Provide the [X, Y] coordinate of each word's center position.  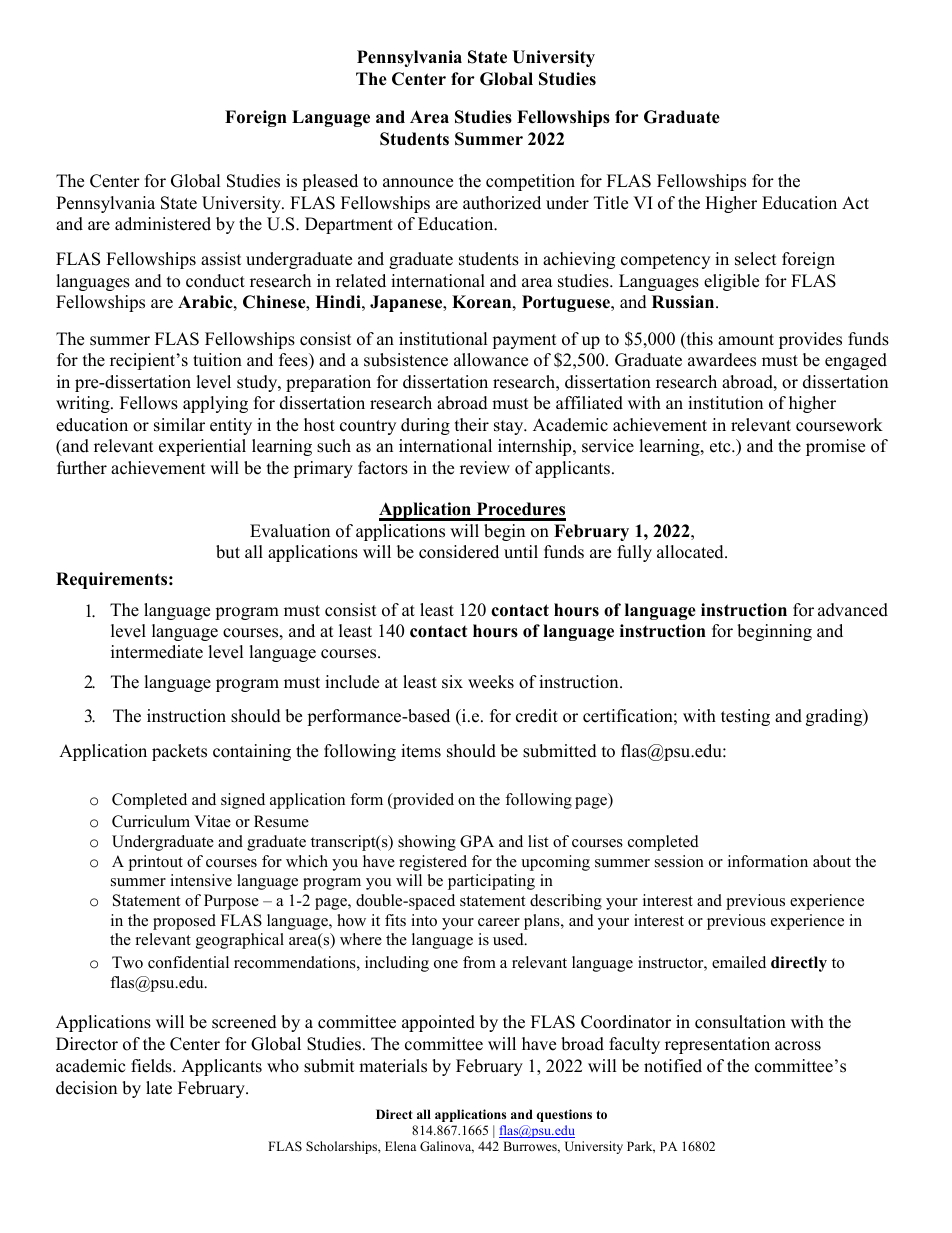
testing [745, 717]
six [452, 682]
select [756, 259]
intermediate [157, 652]
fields [152, 1066]
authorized [502, 203]
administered [163, 224]
